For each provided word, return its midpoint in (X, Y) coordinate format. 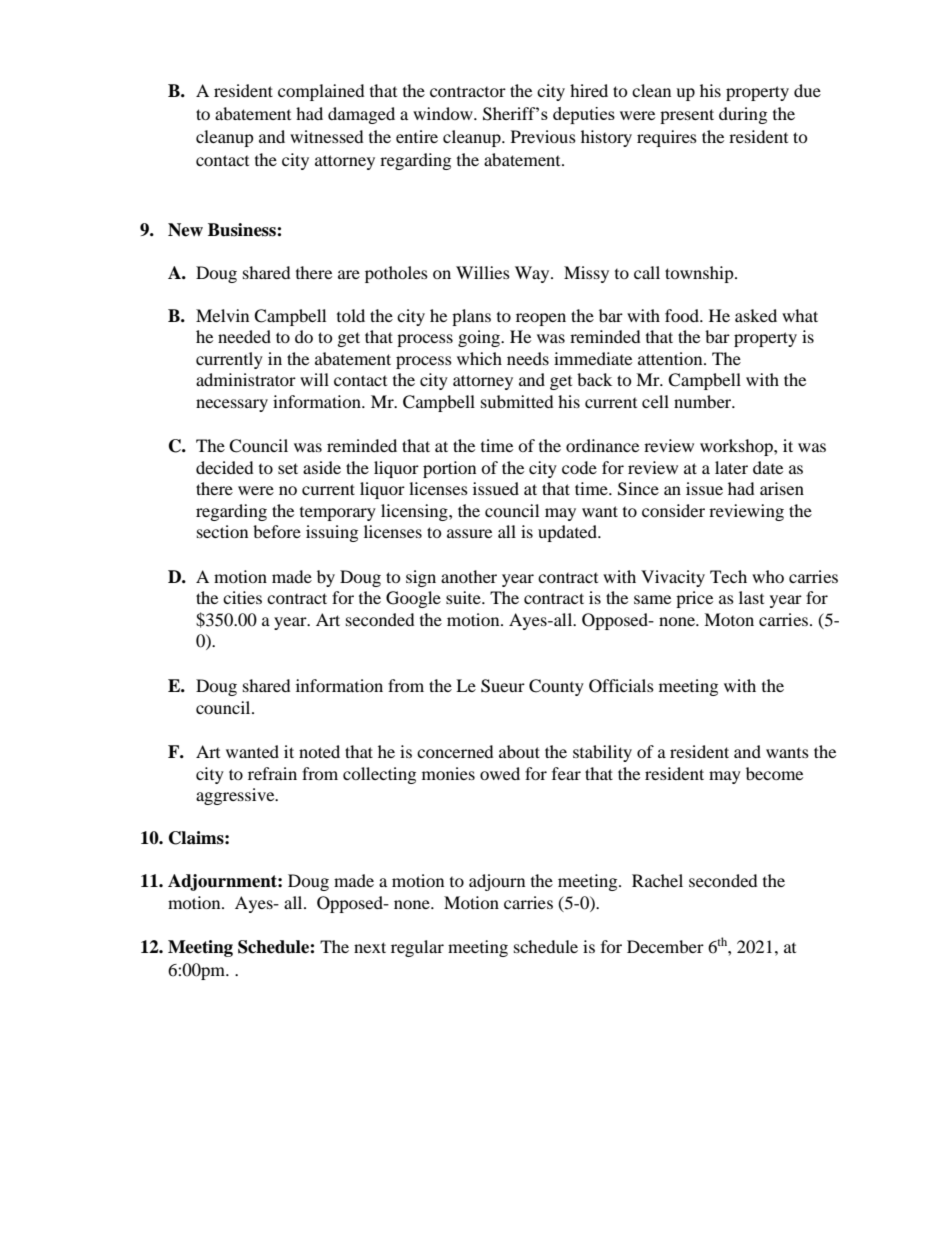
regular (417, 948)
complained (321, 92)
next (370, 947)
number (704, 401)
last (751, 597)
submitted (517, 401)
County (556, 687)
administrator (246, 379)
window (444, 113)
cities (242, 597)
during (743, 115)
